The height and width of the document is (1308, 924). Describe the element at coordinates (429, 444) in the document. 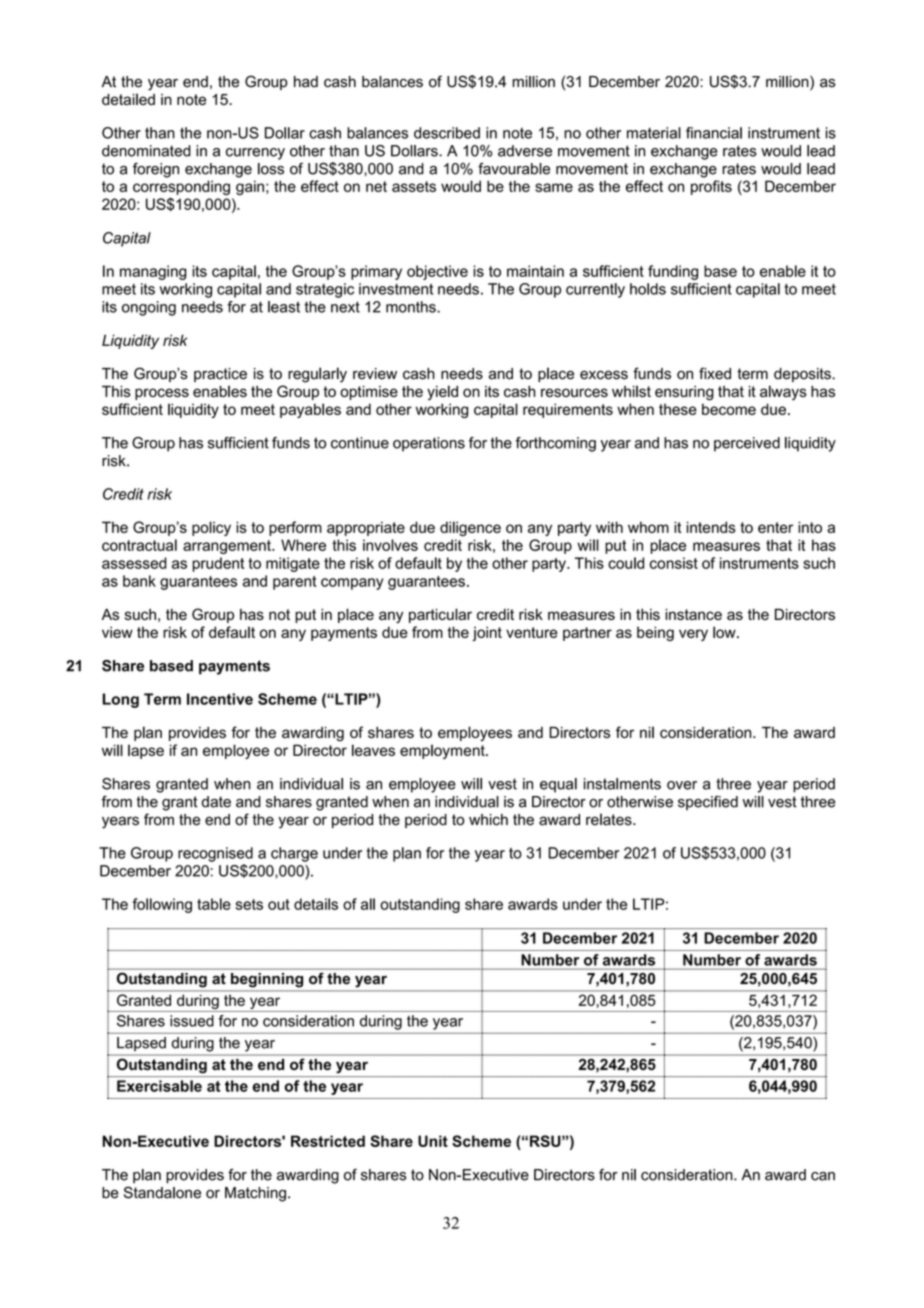

I see `operations` at that location.
